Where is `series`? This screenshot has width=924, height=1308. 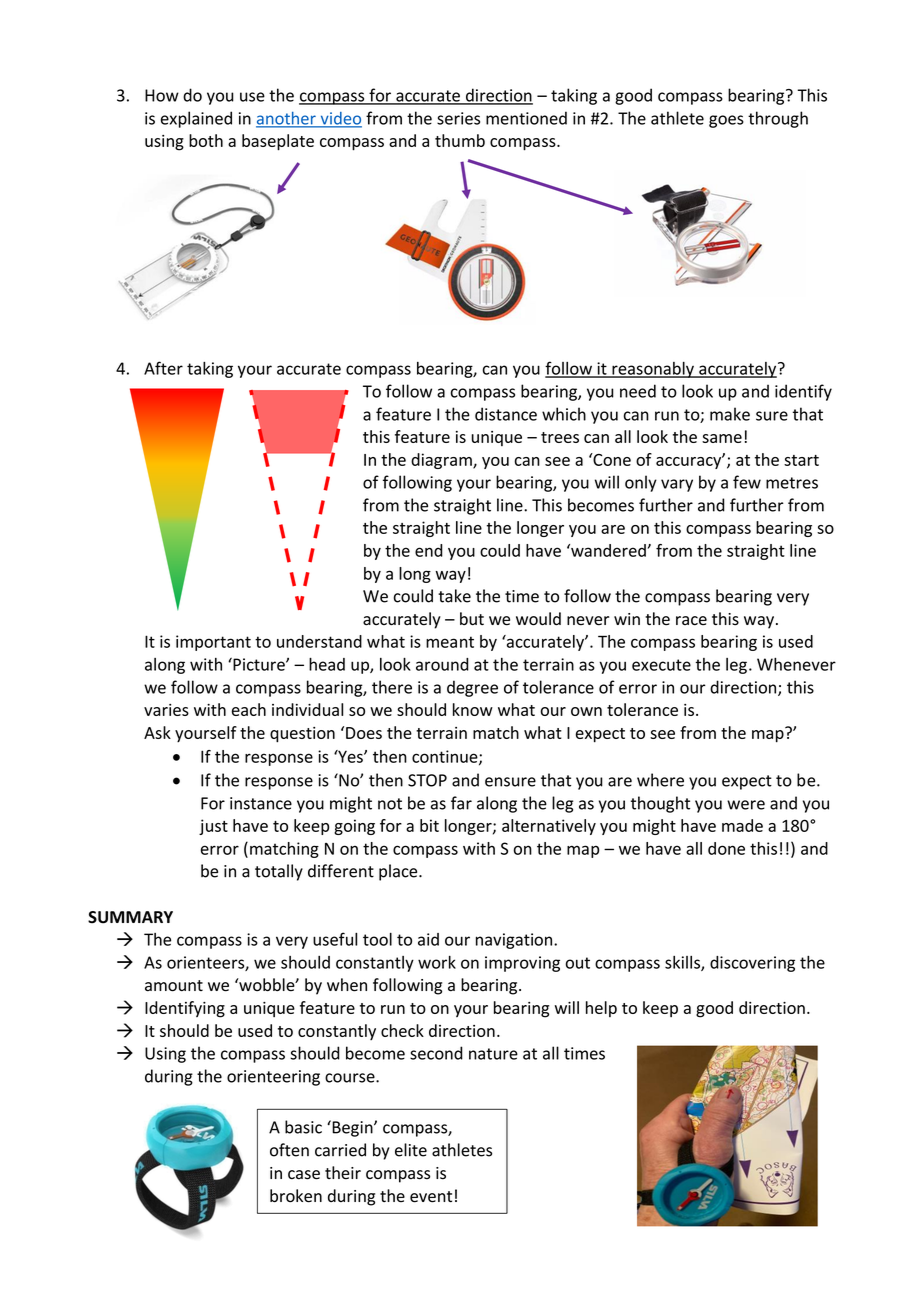
series is located at coordinates (458, 118).
